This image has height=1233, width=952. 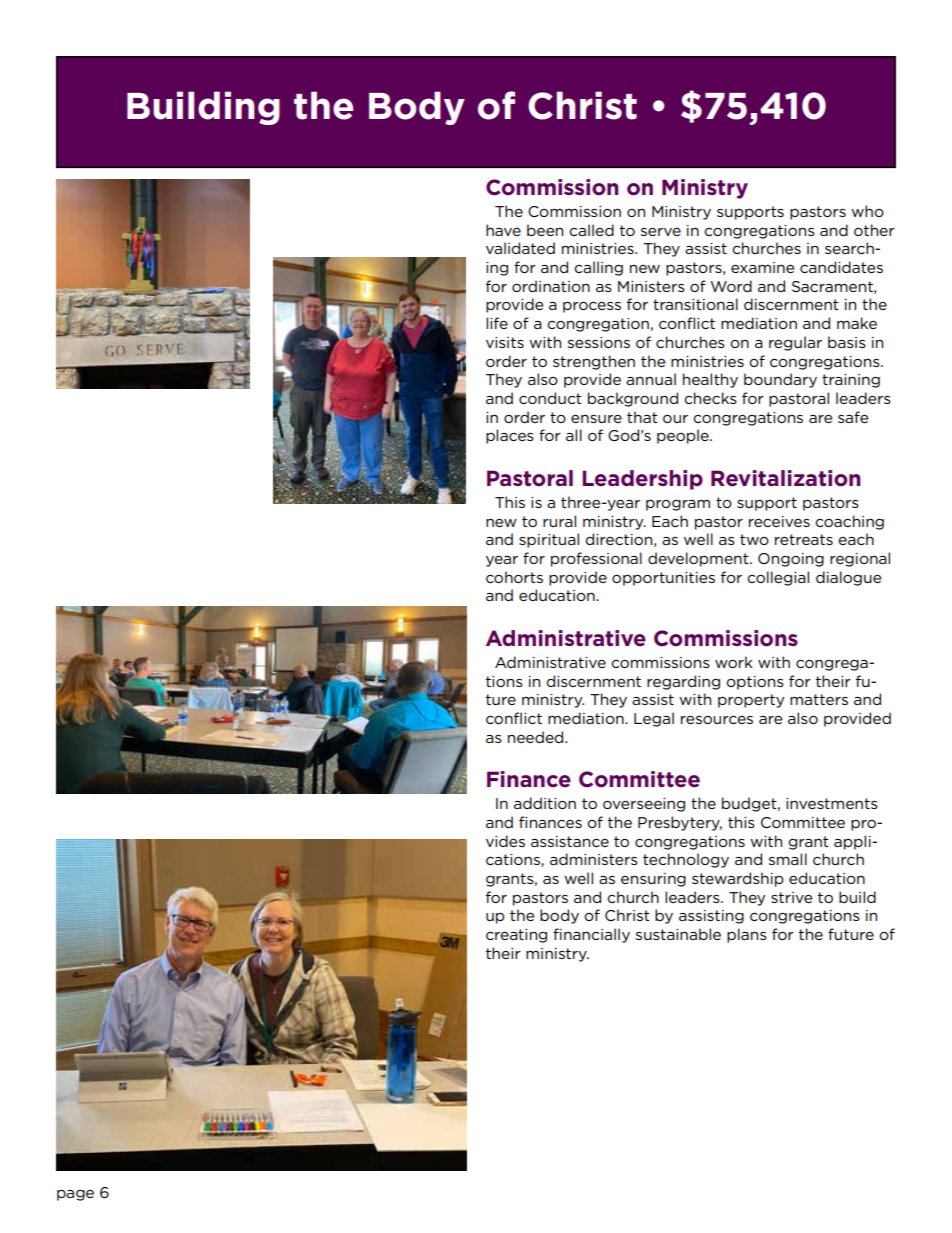 I want to click on financially, so click(x=591, y=935).
